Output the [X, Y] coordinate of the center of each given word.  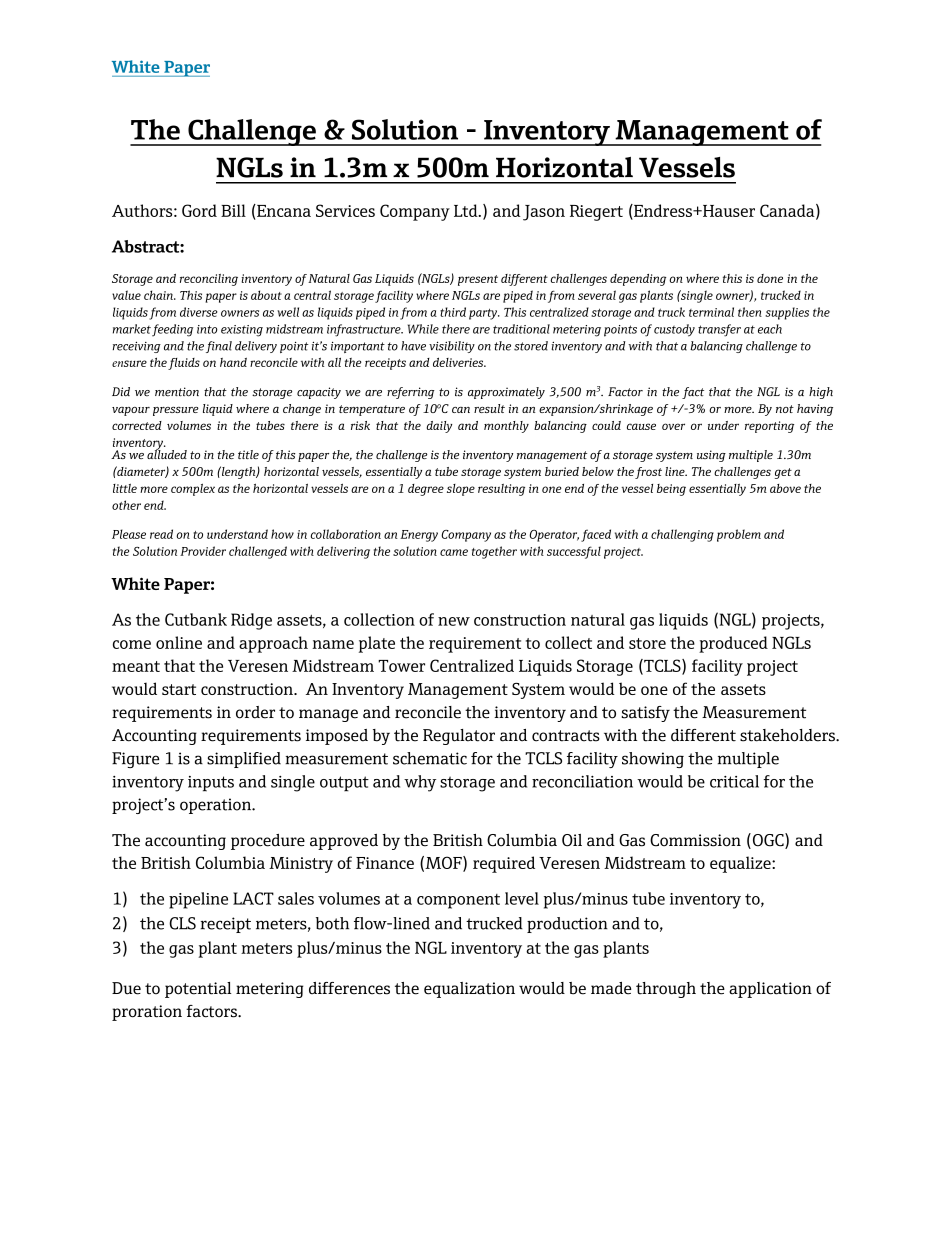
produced [733, 644]
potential [198, 990]
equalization [469, 990]
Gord [199, 210]
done [770, 278]
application [770, 990]
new [454, 621]
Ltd [467, 210]
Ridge [251, 621]
